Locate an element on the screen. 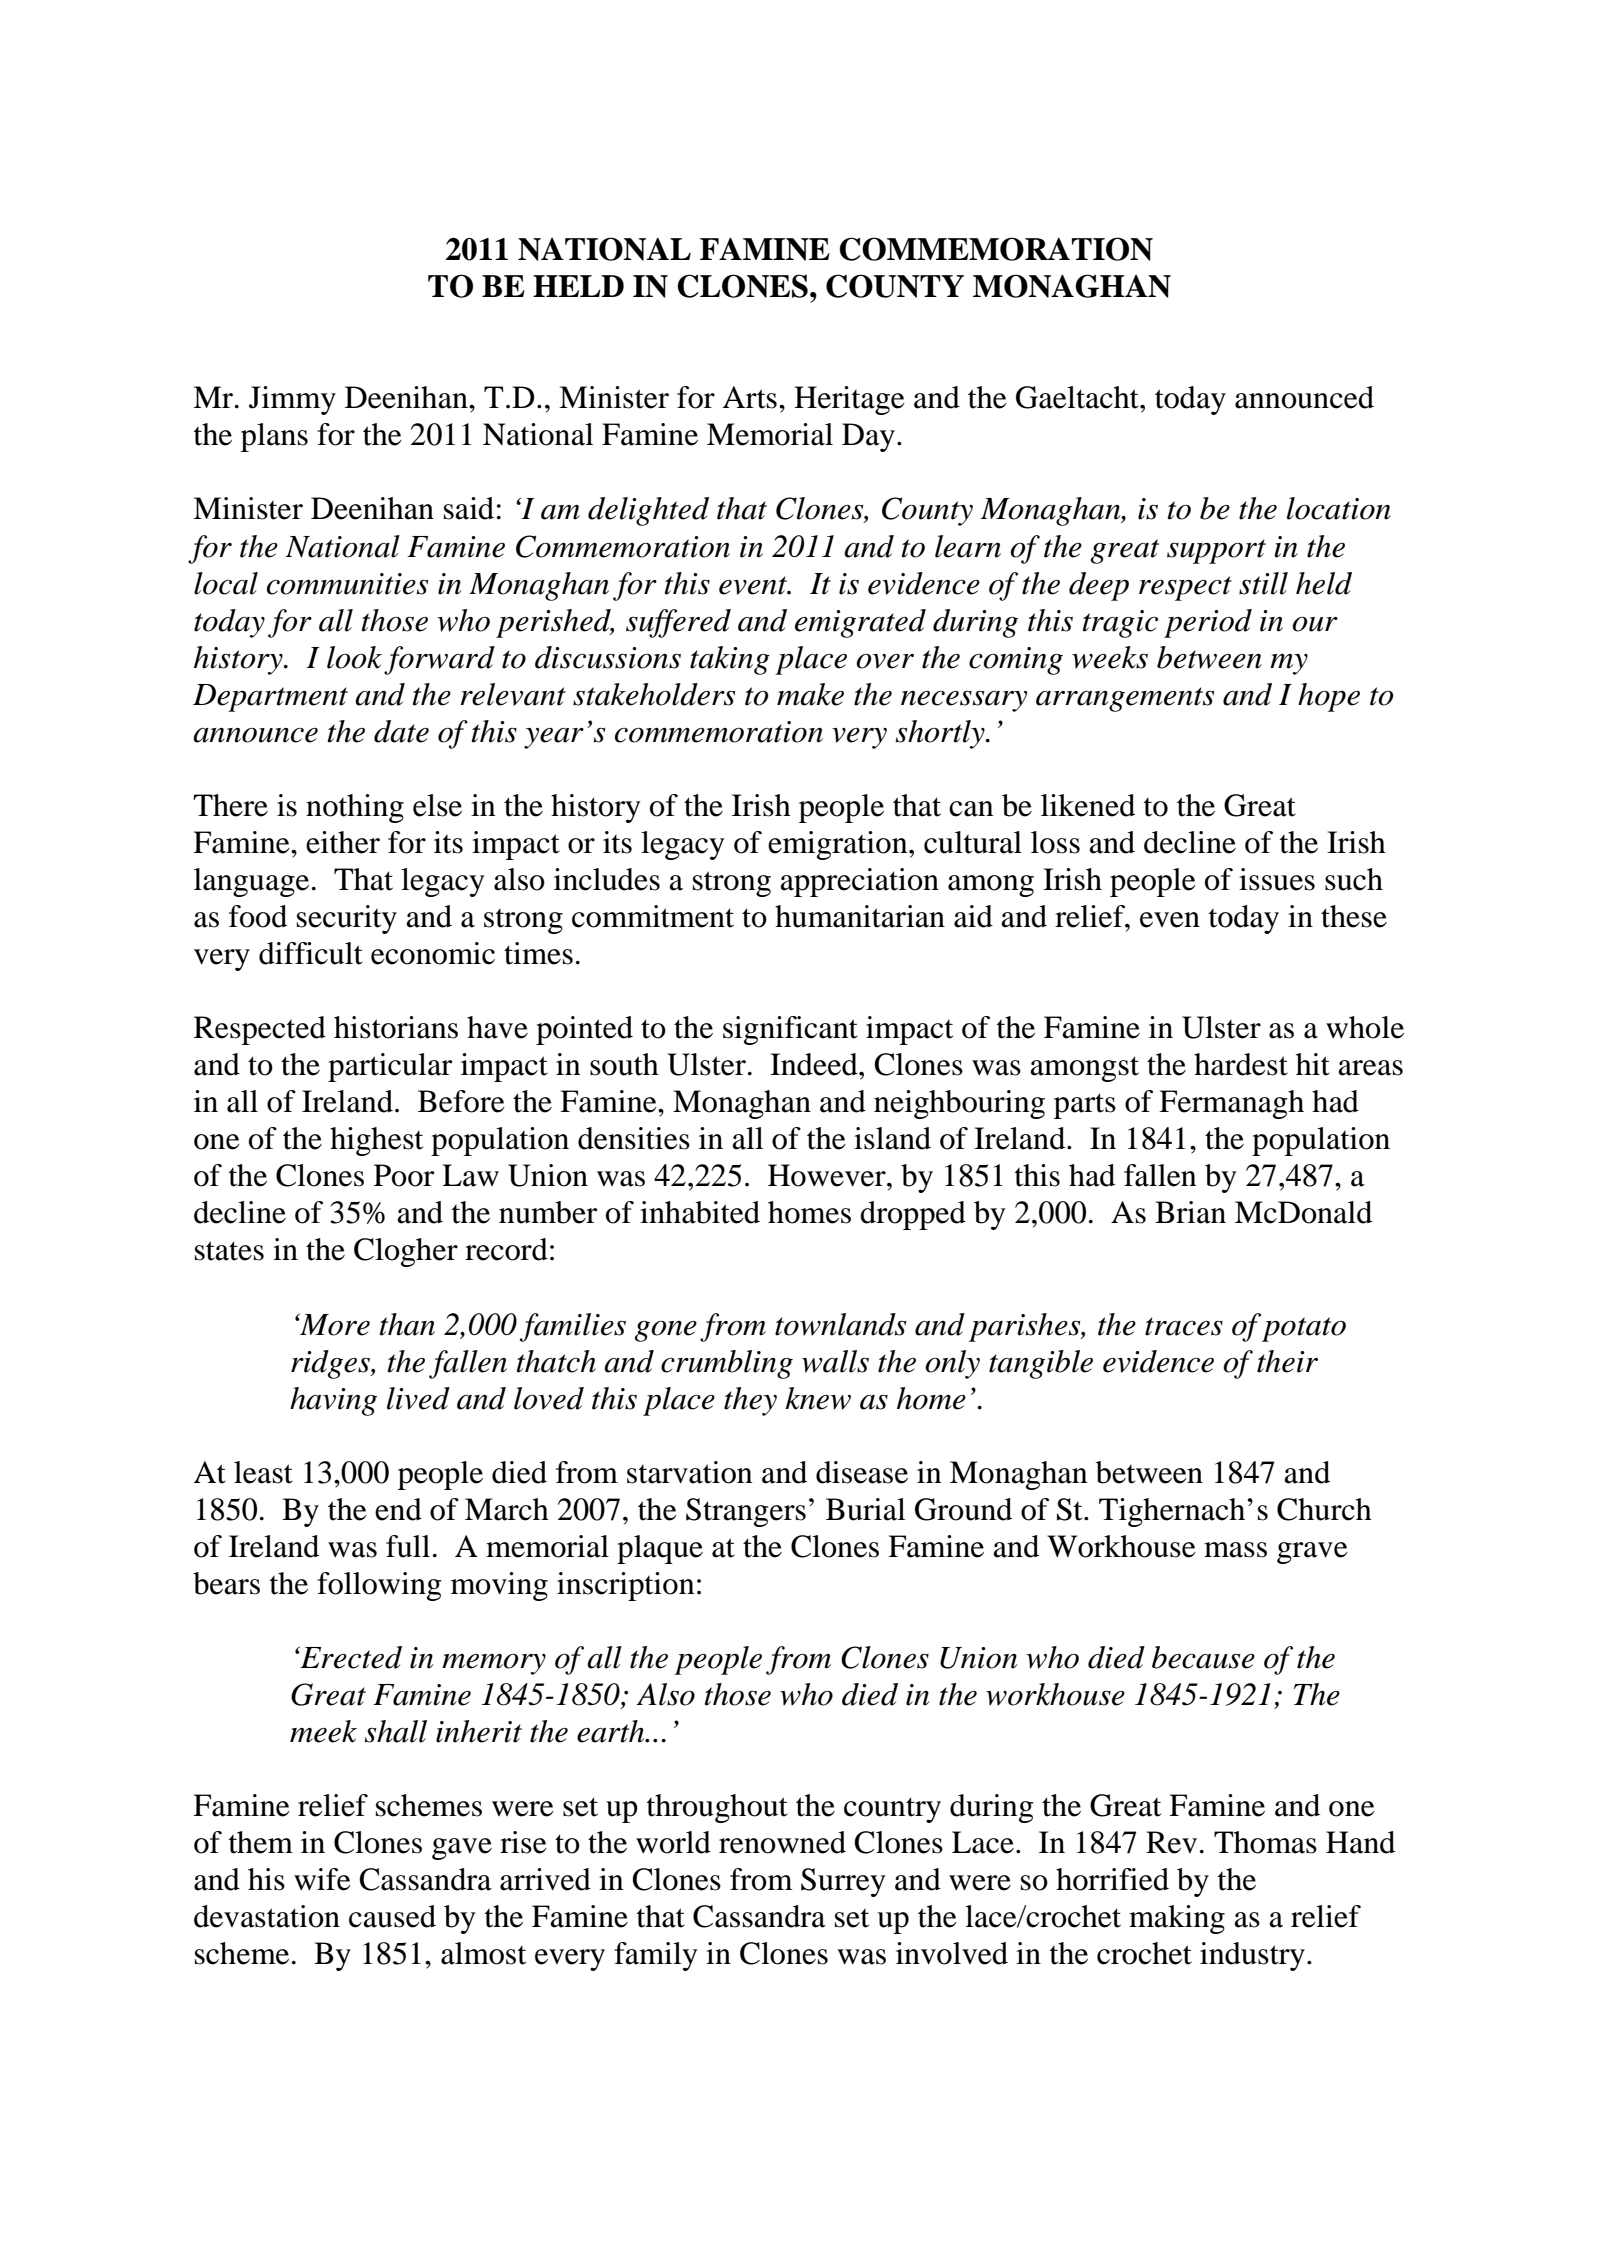 This screenshot has height=2261, width=1599. caused is located at coordinates (392, 1916).
